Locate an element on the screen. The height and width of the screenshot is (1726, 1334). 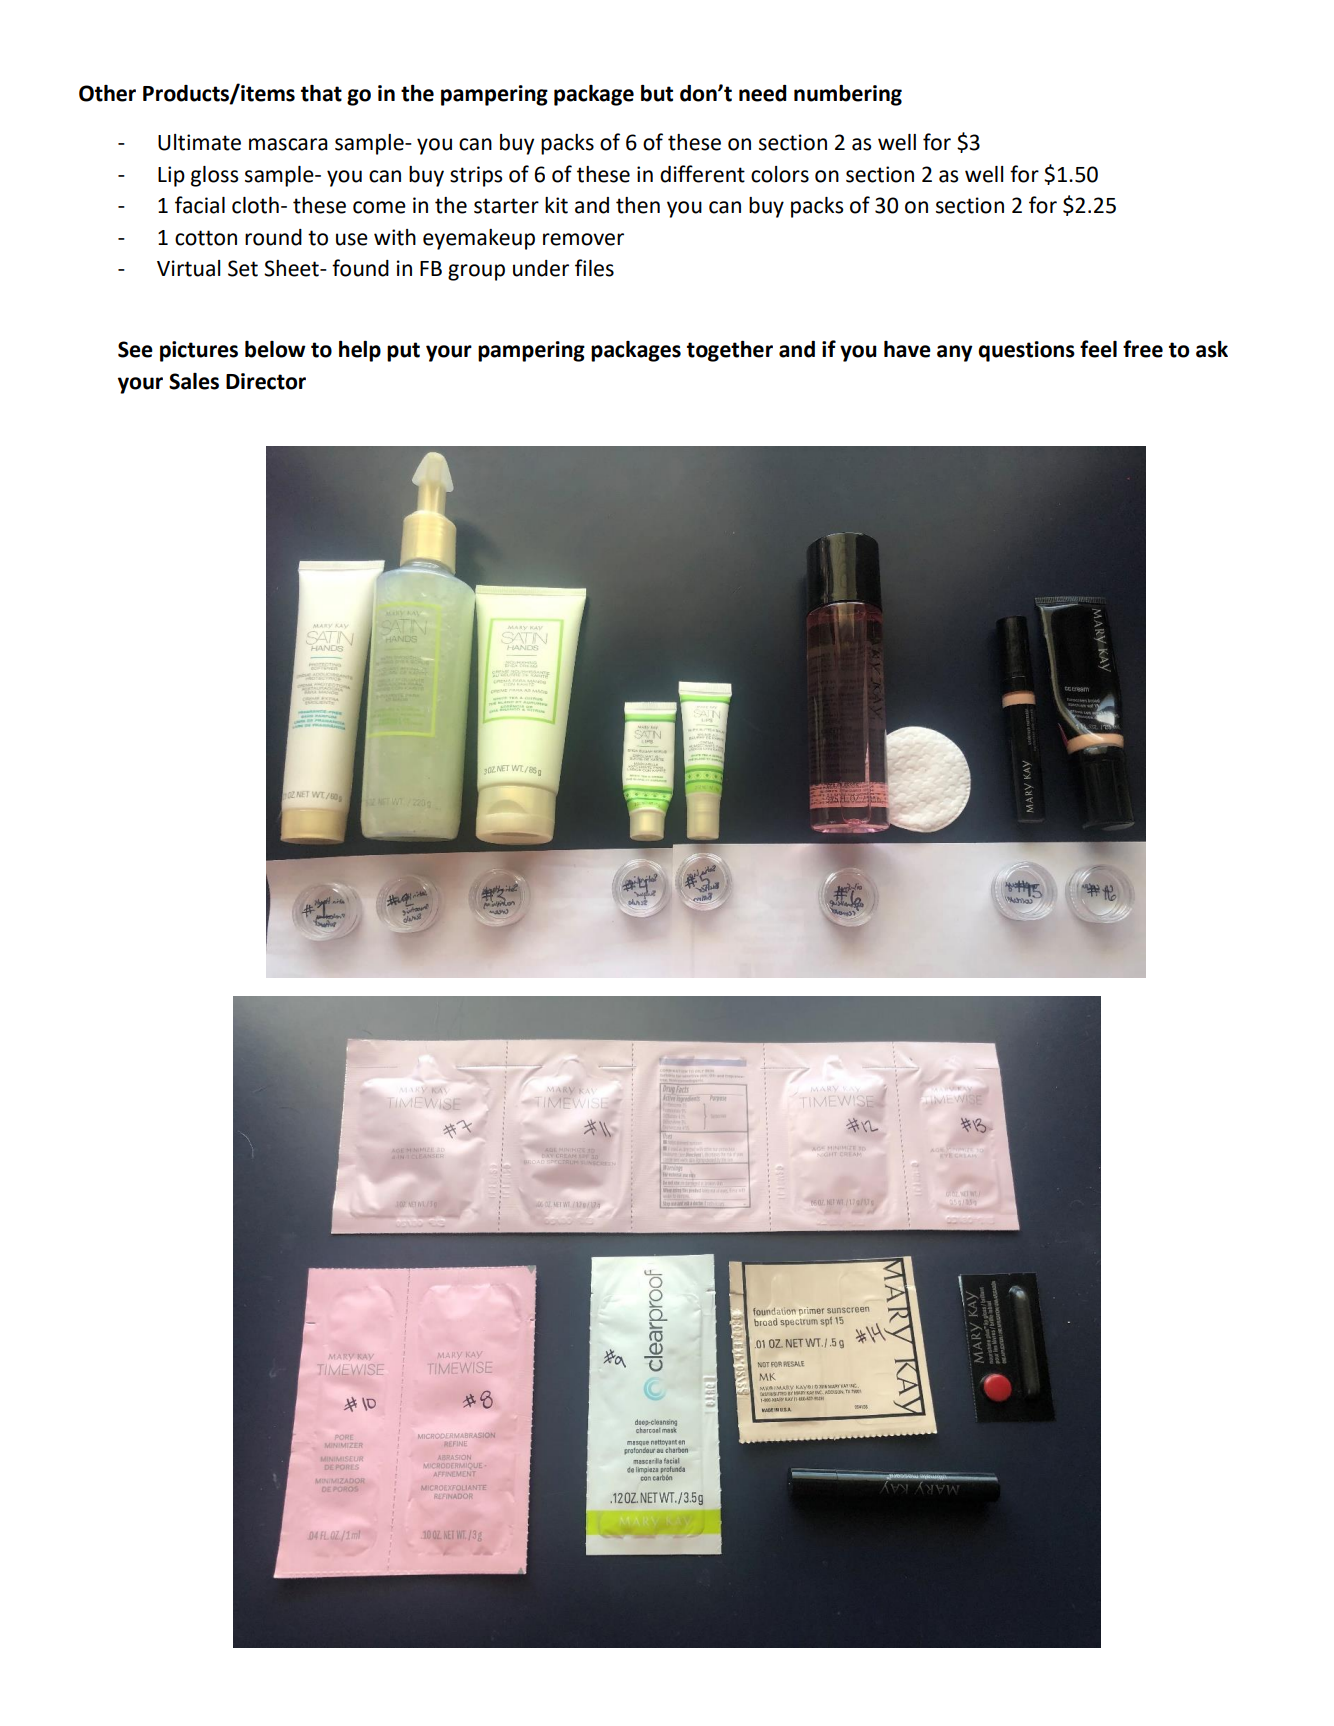
but is located at coordinates (657, 93).
